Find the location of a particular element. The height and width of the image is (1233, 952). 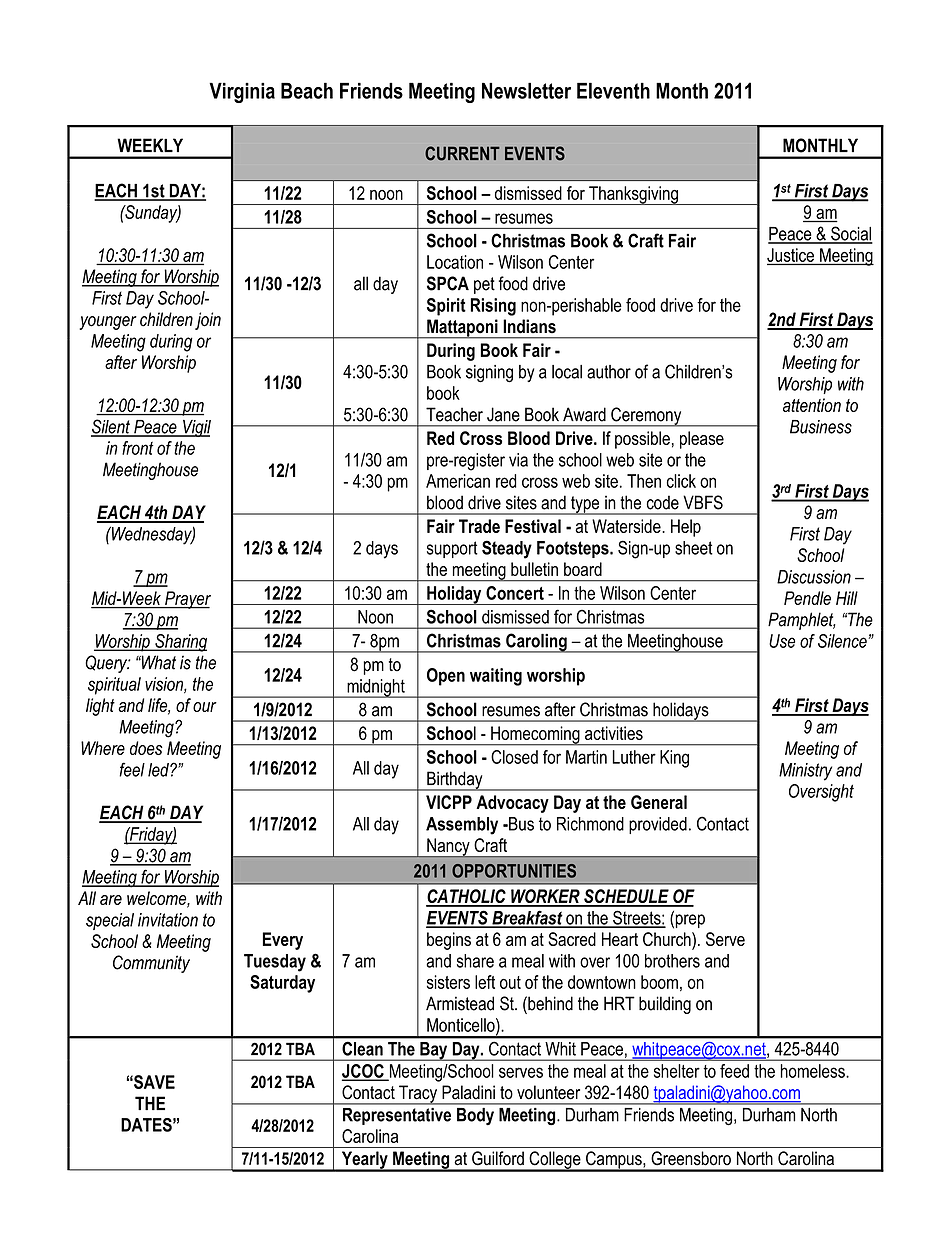

Eleventh is located at coordinates (613, 90).
